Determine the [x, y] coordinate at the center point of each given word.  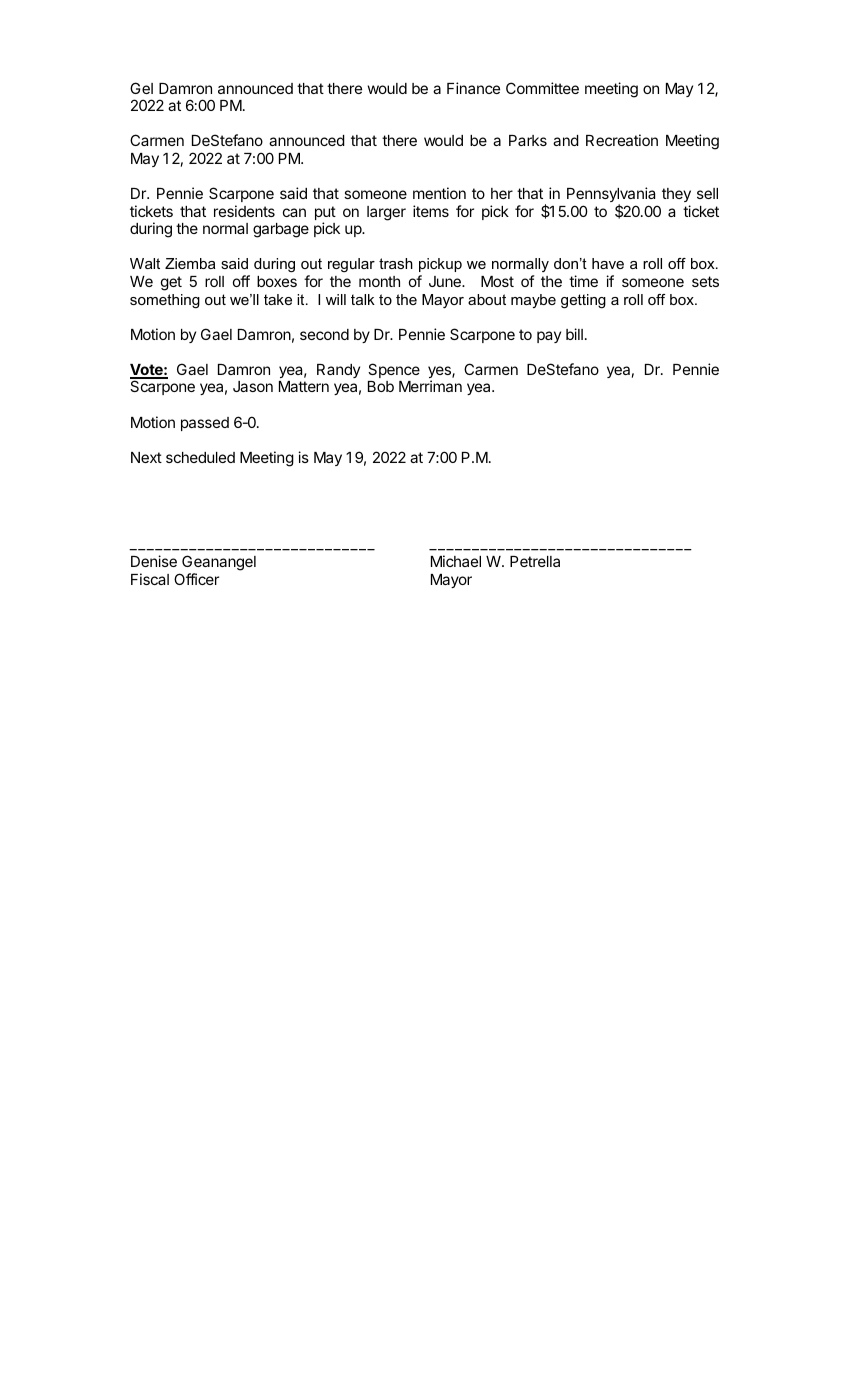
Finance [473, 88]
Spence [394, 370]
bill [574, 334]
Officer [196, 579]
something [165, 301]
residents [244, 211]
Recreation [622, 140]
